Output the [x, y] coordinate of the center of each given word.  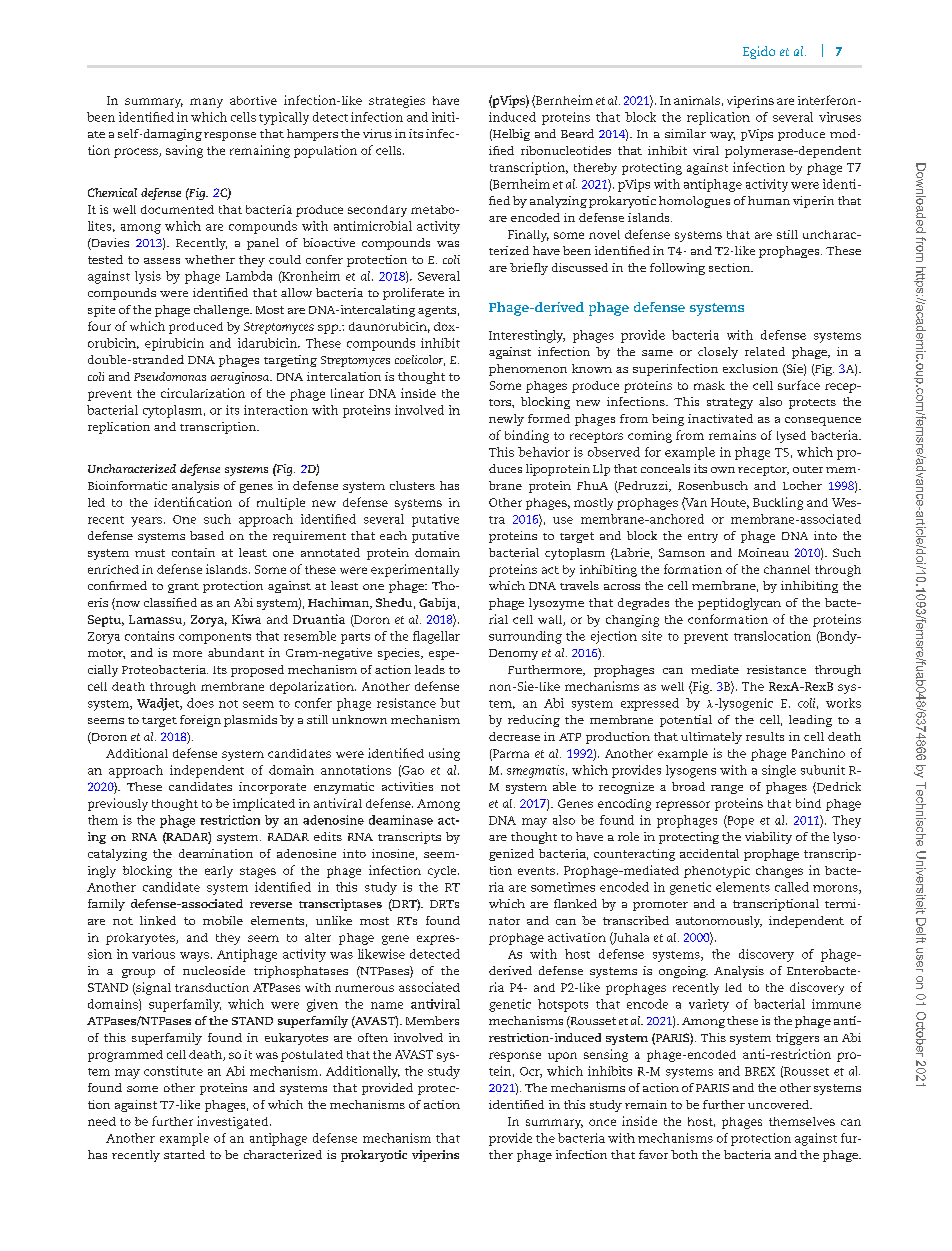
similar [685, 133]
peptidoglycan [739, 604]
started [184, 1154]
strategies [397, 102]
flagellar [436, 637]
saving [184, 151]
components [215, 638]
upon [562, 1057]
